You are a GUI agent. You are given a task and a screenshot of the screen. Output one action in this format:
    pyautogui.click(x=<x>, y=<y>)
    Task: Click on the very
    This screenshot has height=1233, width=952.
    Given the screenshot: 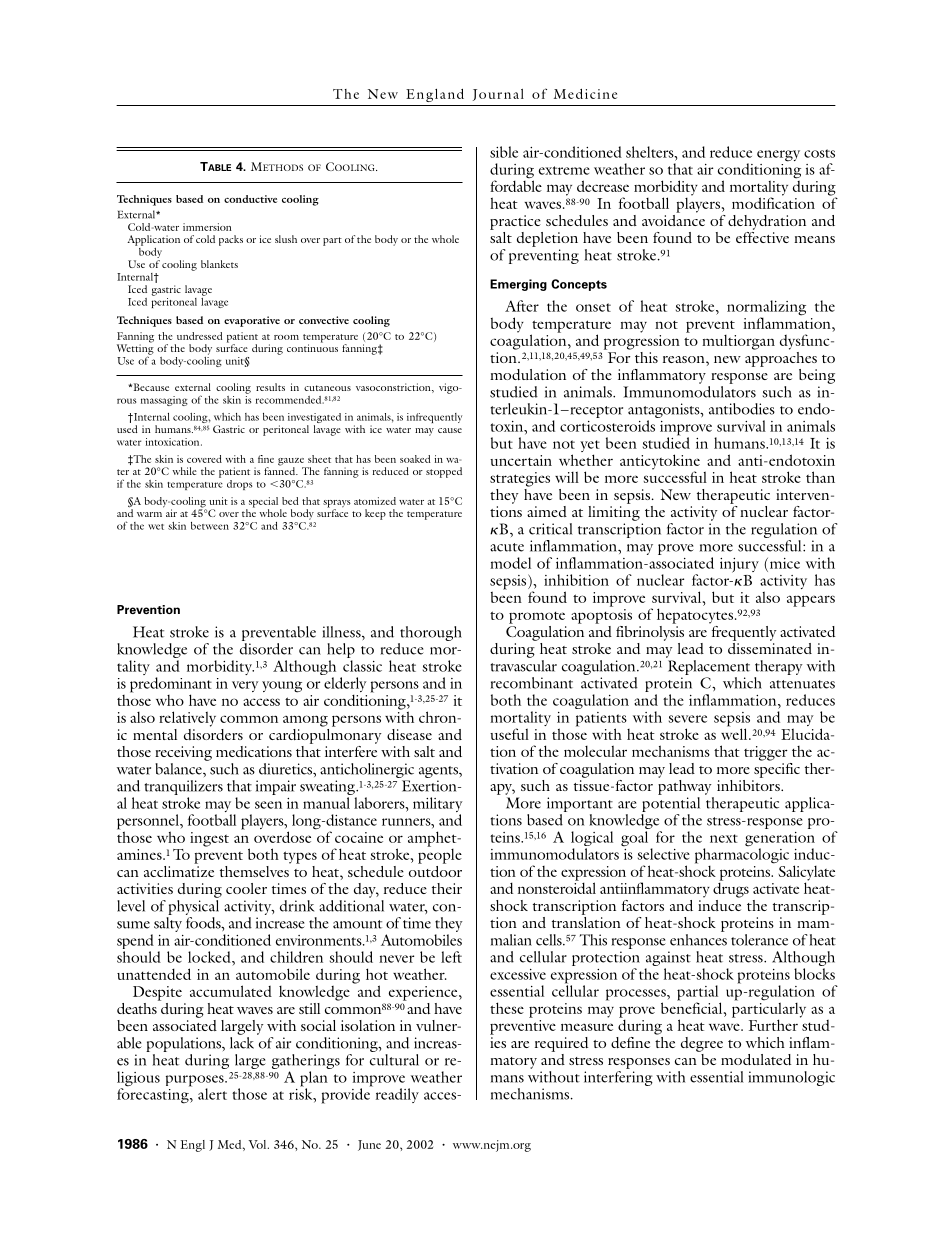 What is the action you would take?
    pyautogui.click(x=245, y=686)
